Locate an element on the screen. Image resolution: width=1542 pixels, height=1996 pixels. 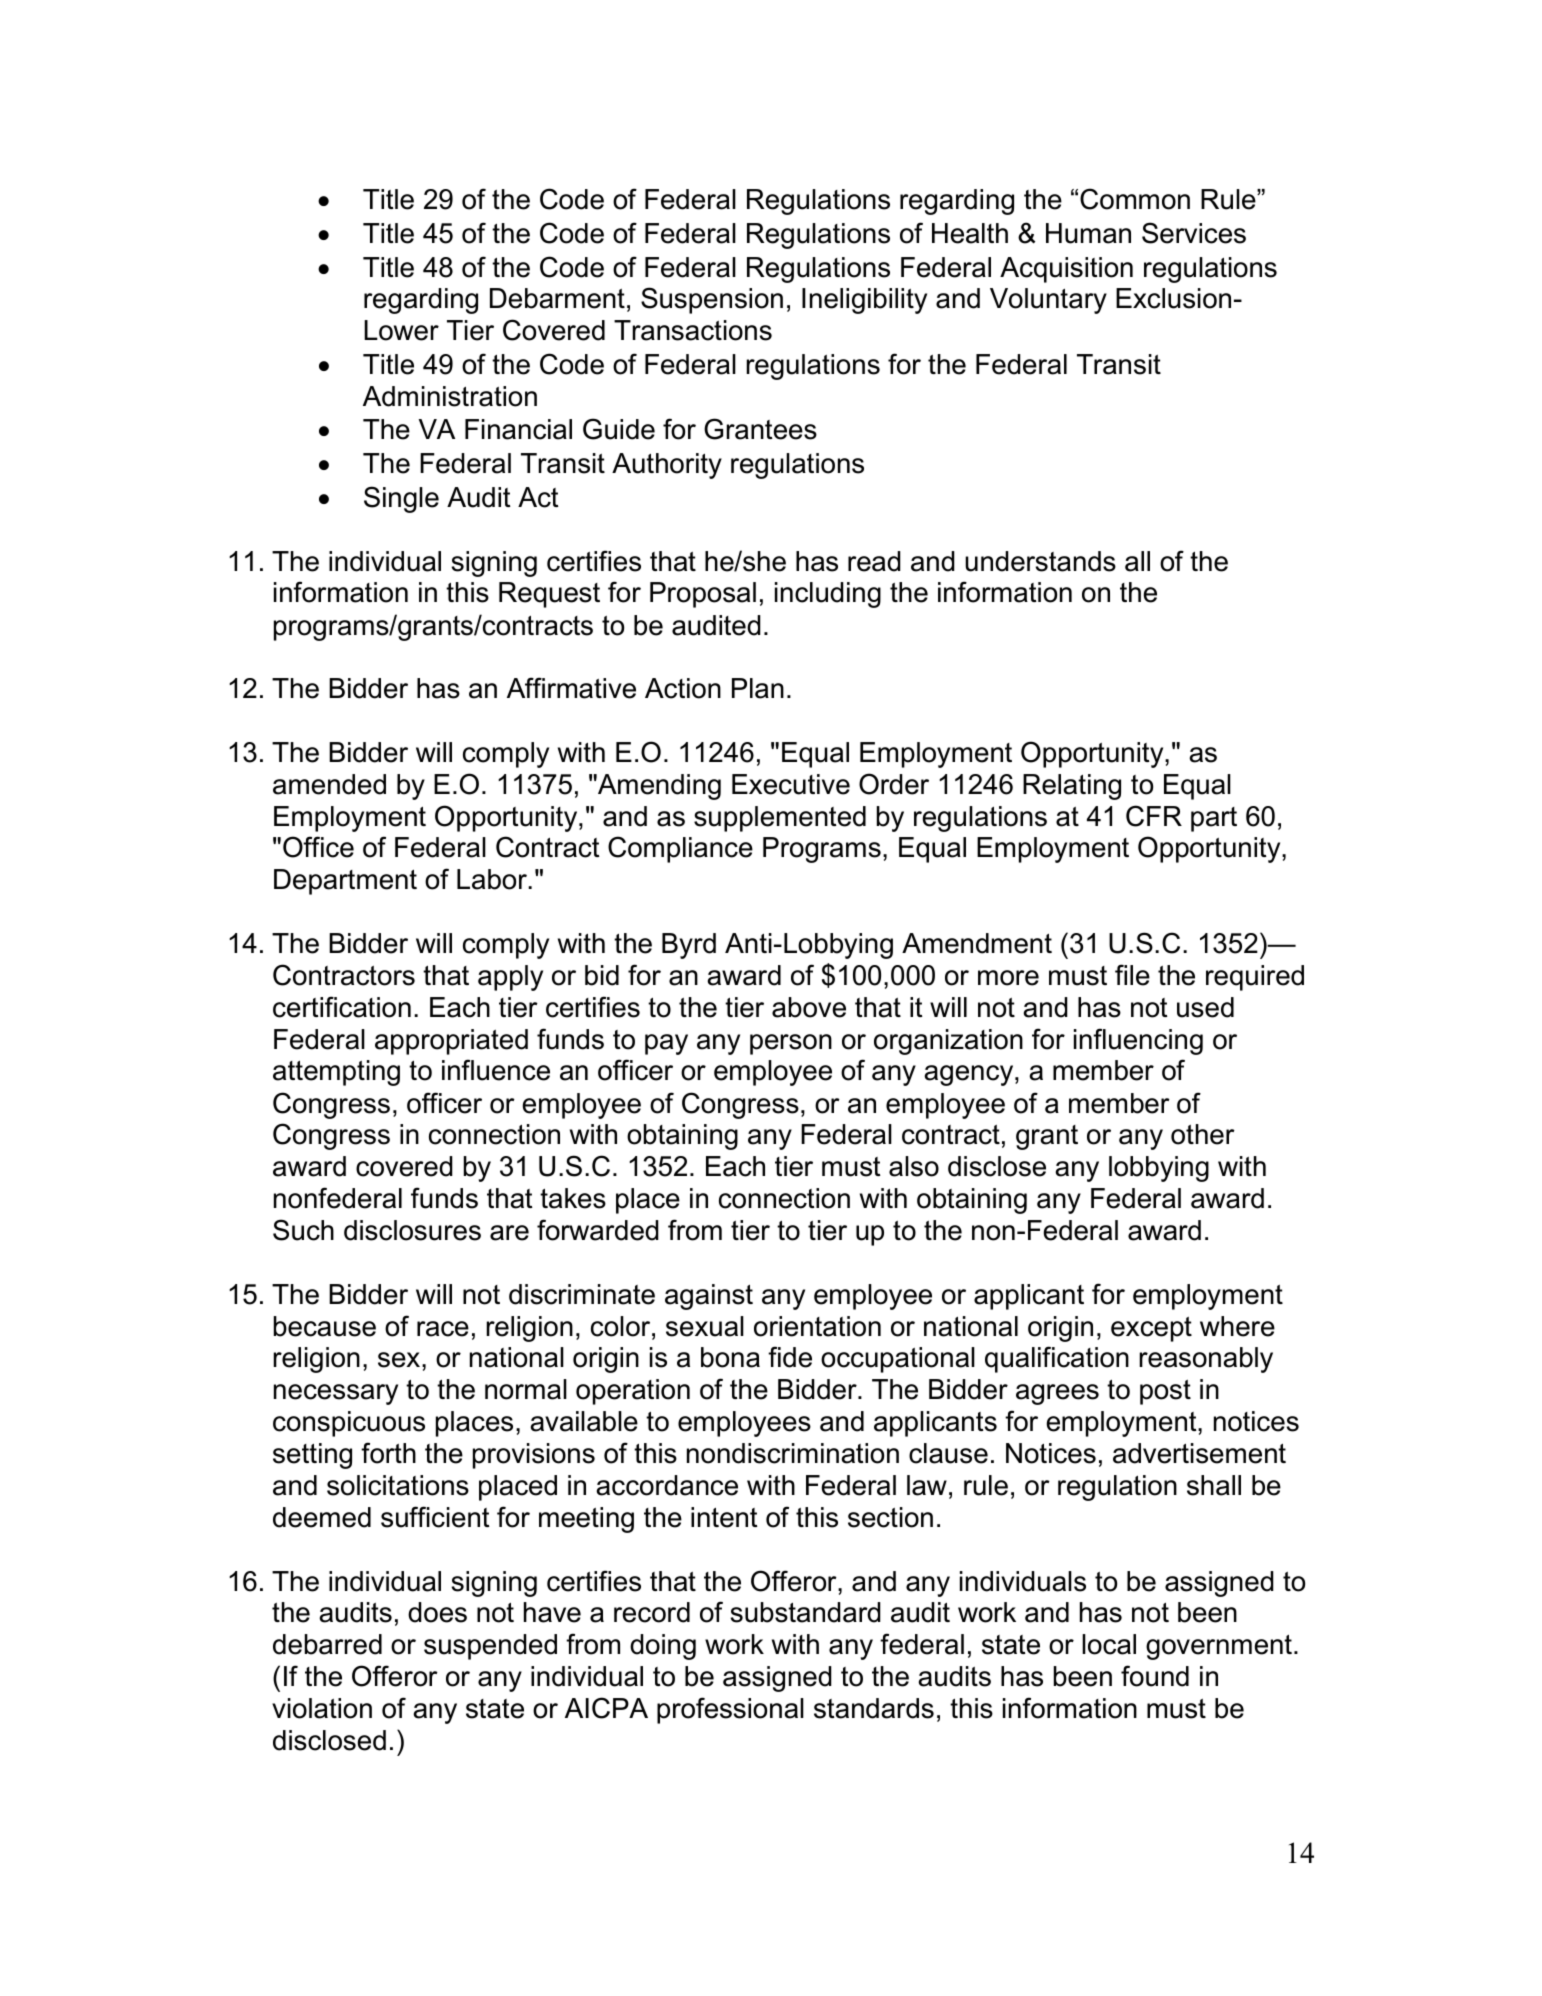
Plan is located at coordinates (758, 688).
